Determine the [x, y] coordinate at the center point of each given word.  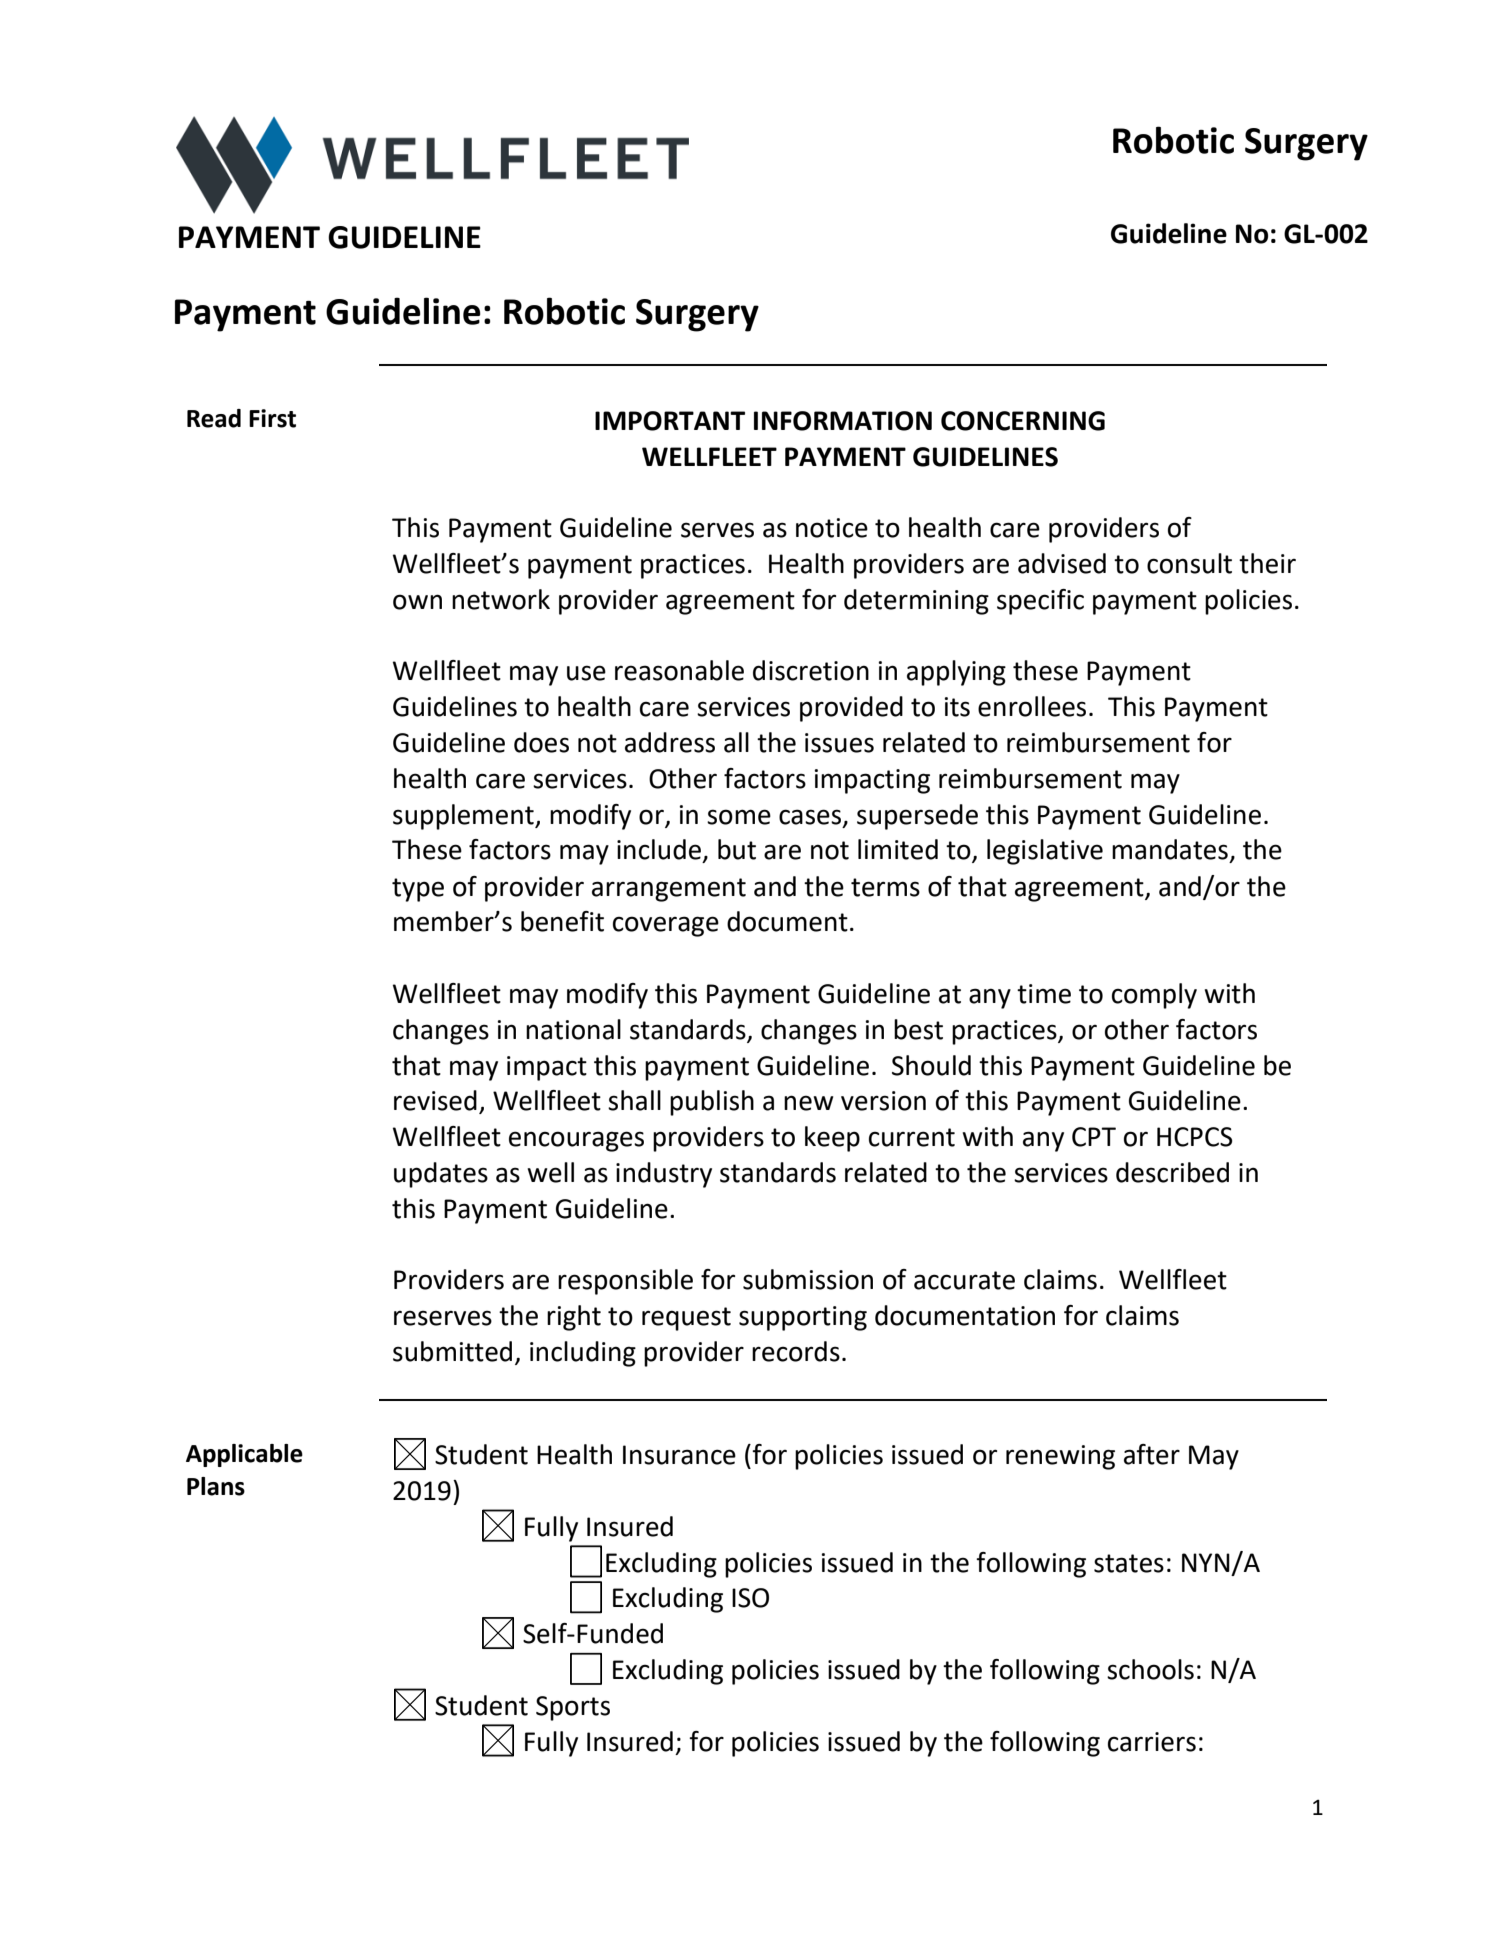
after [1152, 1454]
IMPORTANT [670, 421]
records [796, 1351]
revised [435, 1100]
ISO [750, 1598]
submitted [452, 1351]
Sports [573, 1708]
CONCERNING [1023, 421]
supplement [464, 817]
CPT [1094, 1137]
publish [712, 1103]
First [272, 418]
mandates [1170, 849]
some [739, 817]
